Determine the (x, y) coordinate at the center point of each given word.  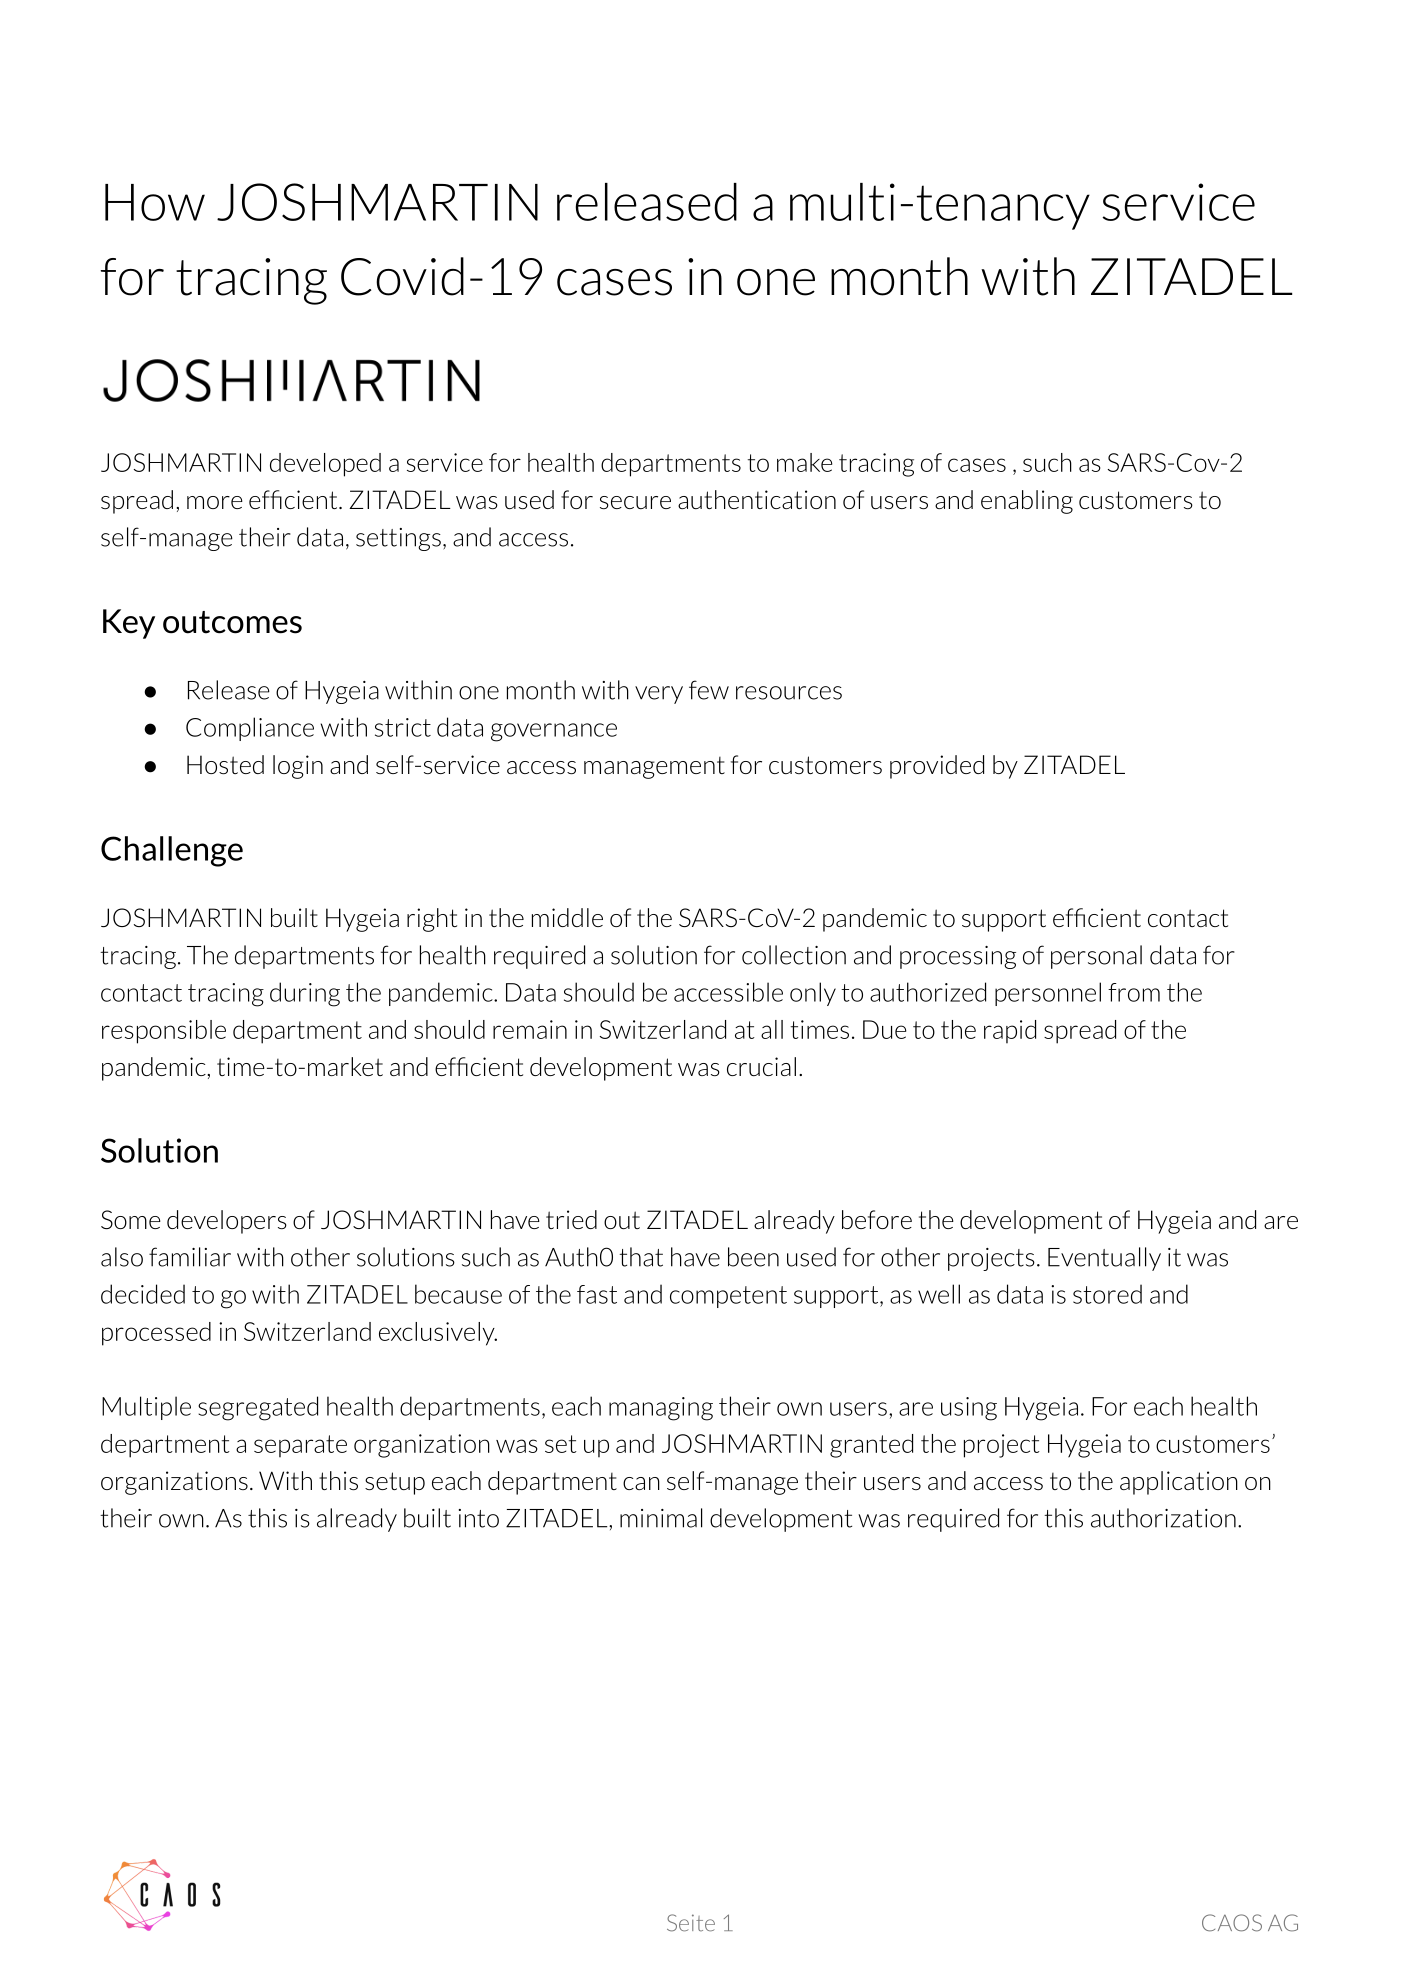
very (659, 695)
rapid (1010, 1032)
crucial (761, 1066)
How (155, 202)
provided (937, 767)
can (641, 1483)
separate (300, 1446)
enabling (1027, 502)
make (804, 462)
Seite (691, 1923)
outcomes (232, 622)
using (969, 1409)
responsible (164, 1032)
